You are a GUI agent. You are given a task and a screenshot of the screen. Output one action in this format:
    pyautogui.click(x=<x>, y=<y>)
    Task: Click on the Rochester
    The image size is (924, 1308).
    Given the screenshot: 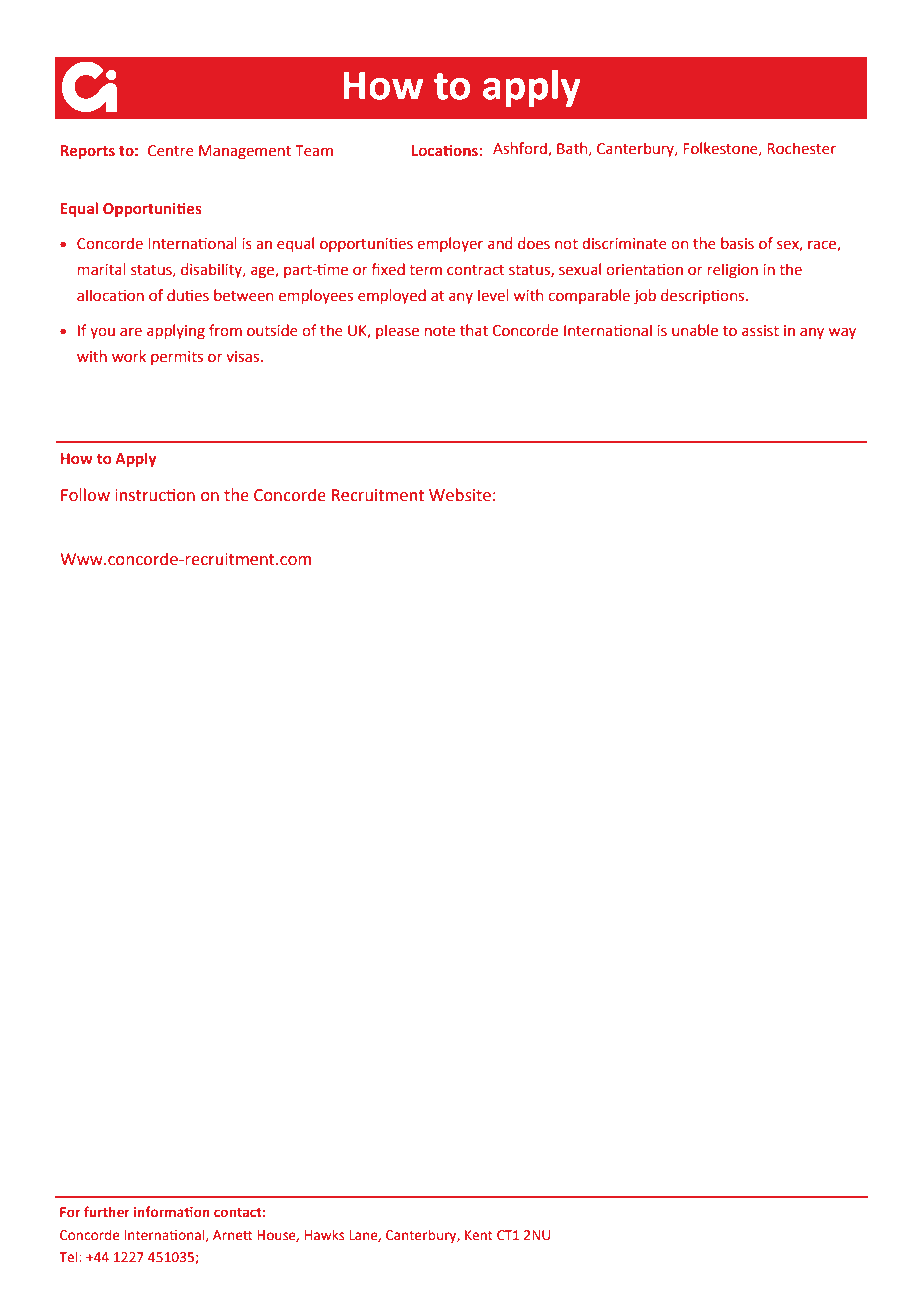 What is the action you would take?
    pyautogui.click(x=801, y=148)
